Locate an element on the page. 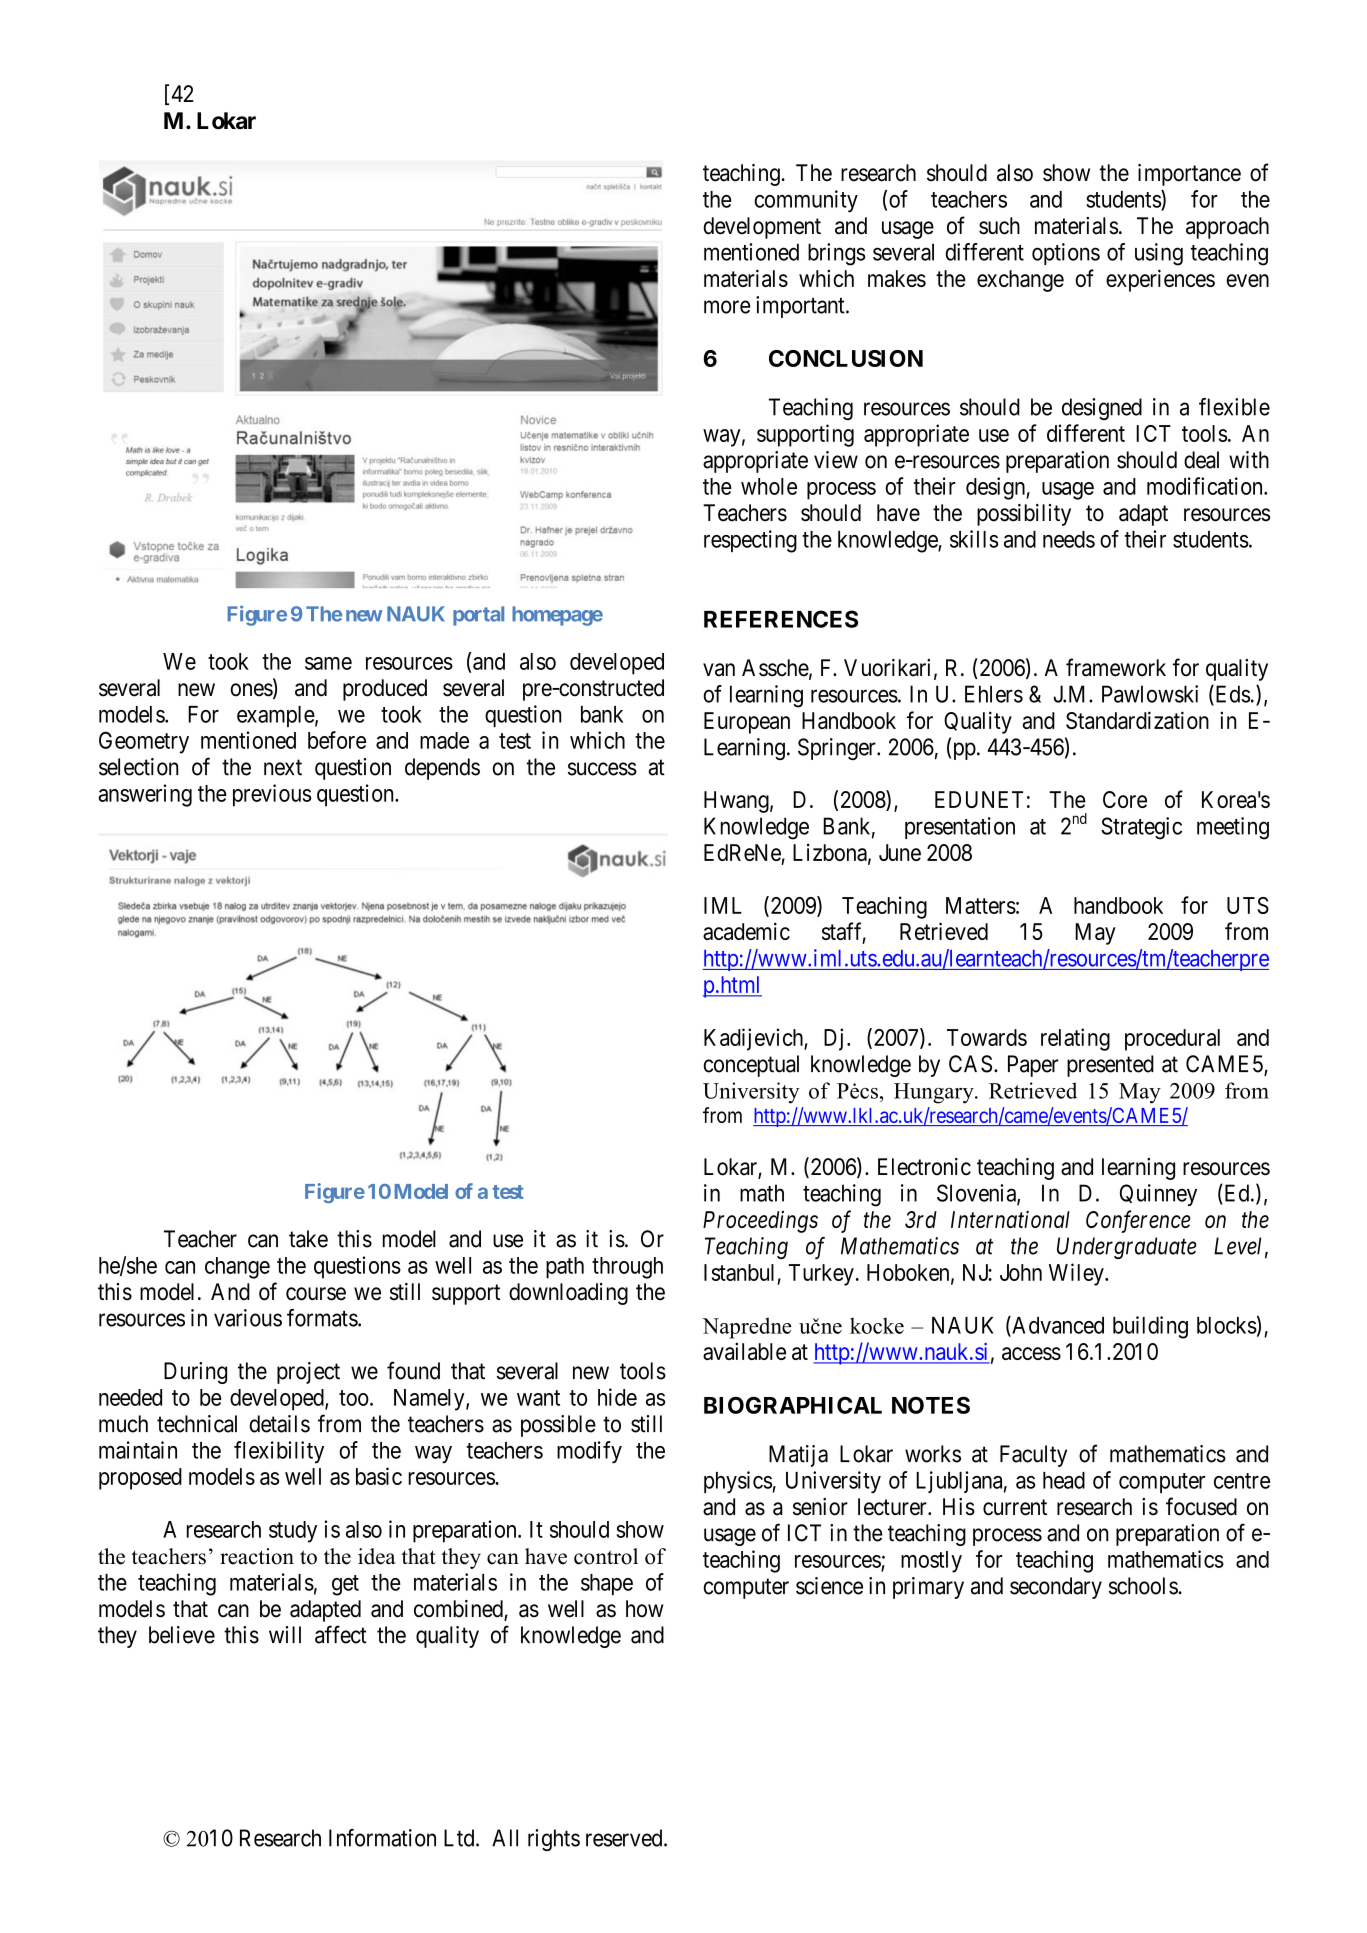  relating is located at coordinates (1075, 1039).
